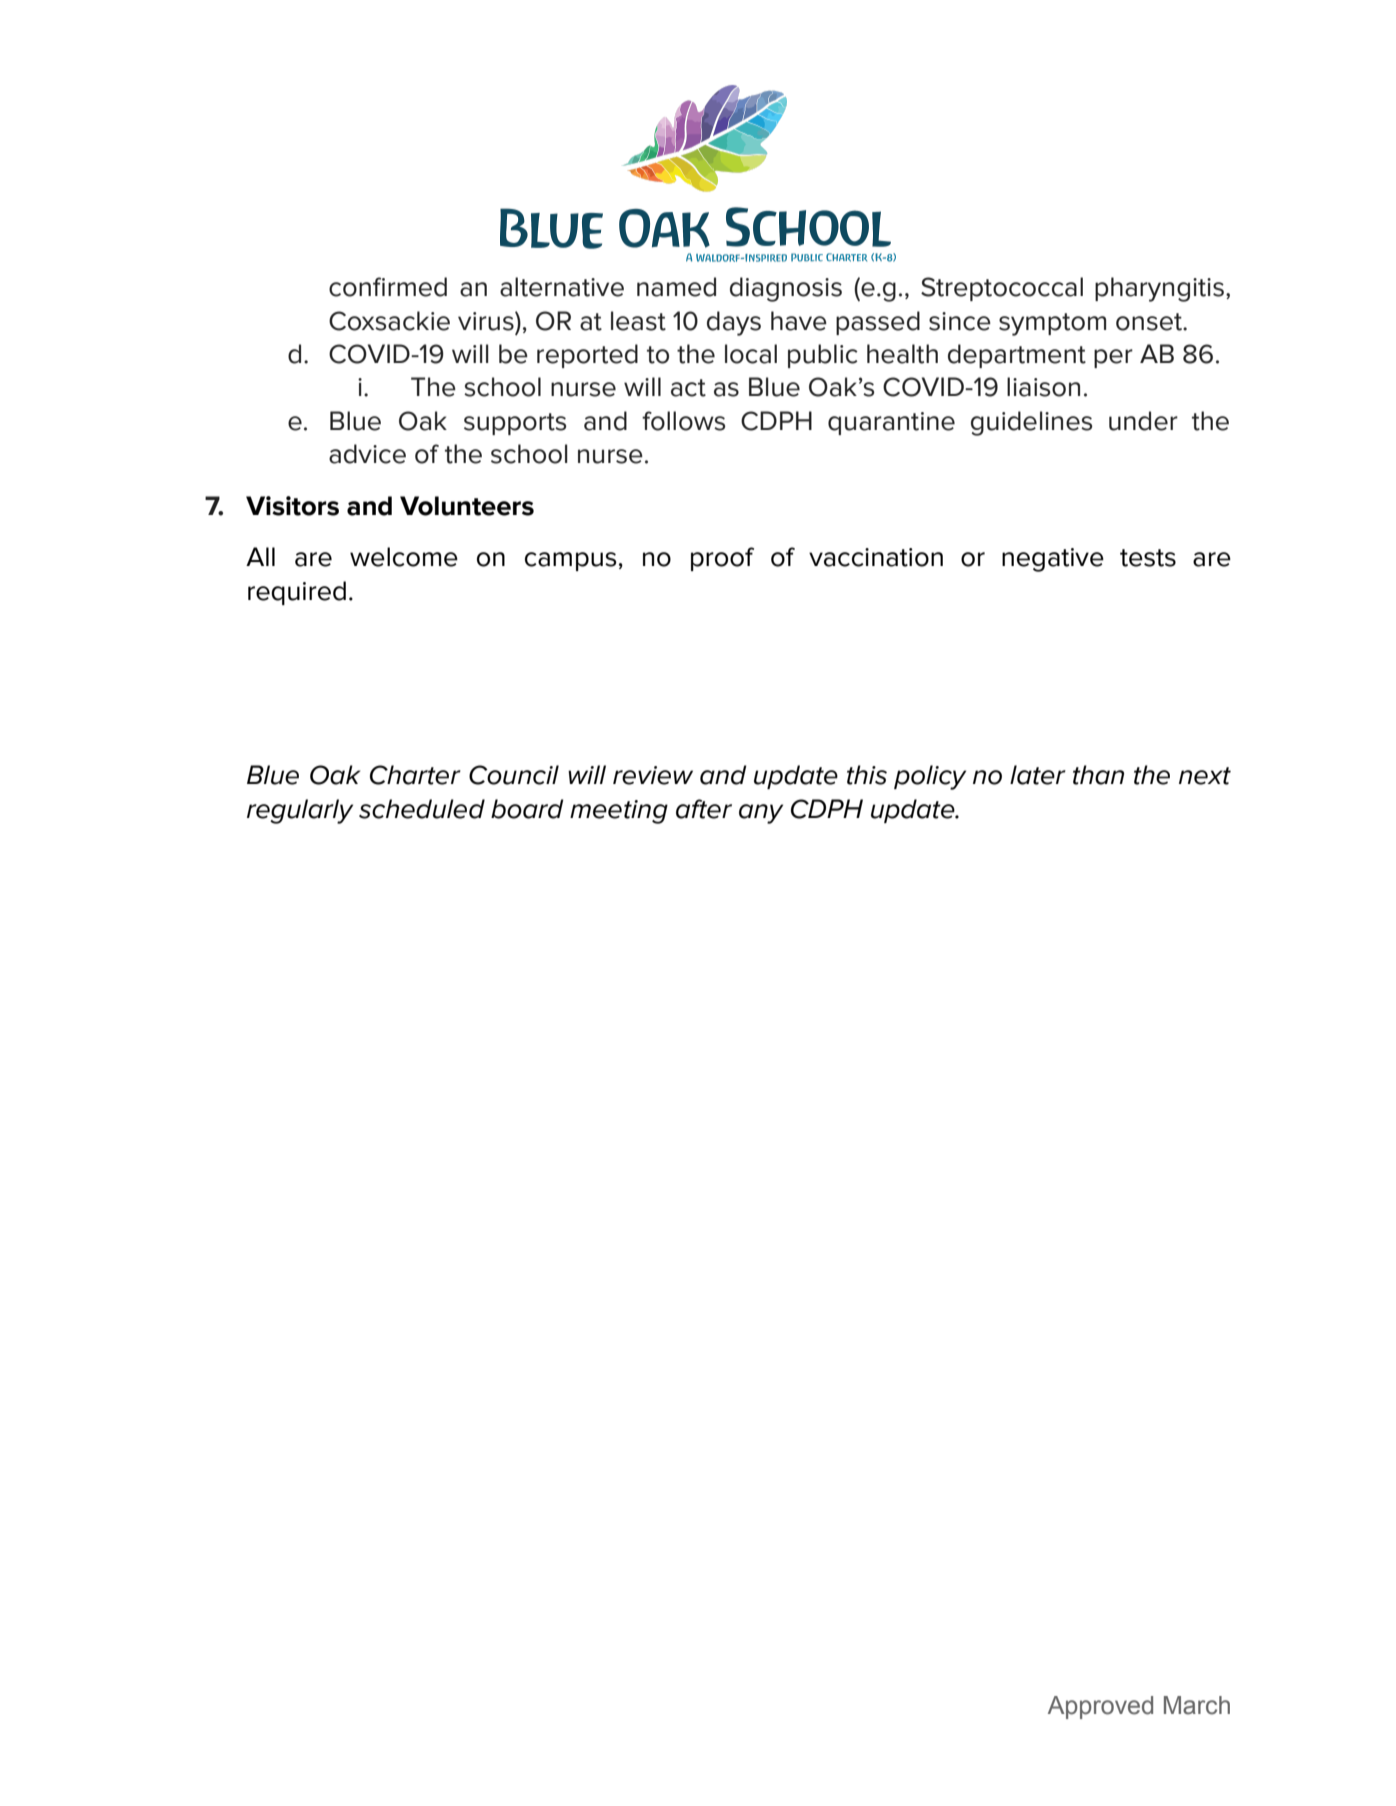  What do you see at coordinates (761, 814) in the screenshot?
I see `any` at bounding box center [761, 814].
